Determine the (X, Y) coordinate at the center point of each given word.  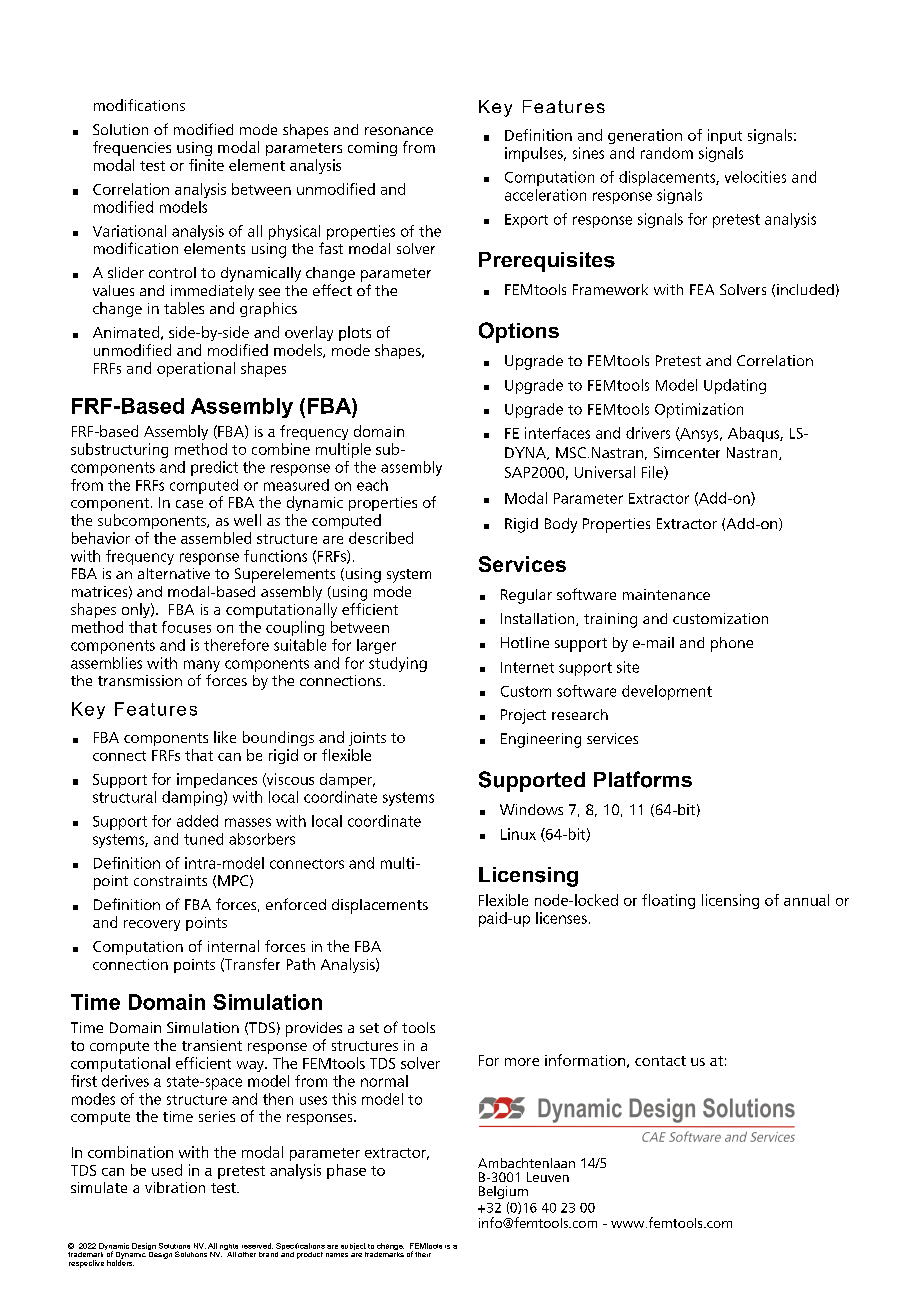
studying (398, 664)
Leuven (548, 1177)
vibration (175, 1187)
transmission (140, 680)
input (725, 136)
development (667, 692)
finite (206, 165)
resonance (399, 131)
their (423, 1254)
